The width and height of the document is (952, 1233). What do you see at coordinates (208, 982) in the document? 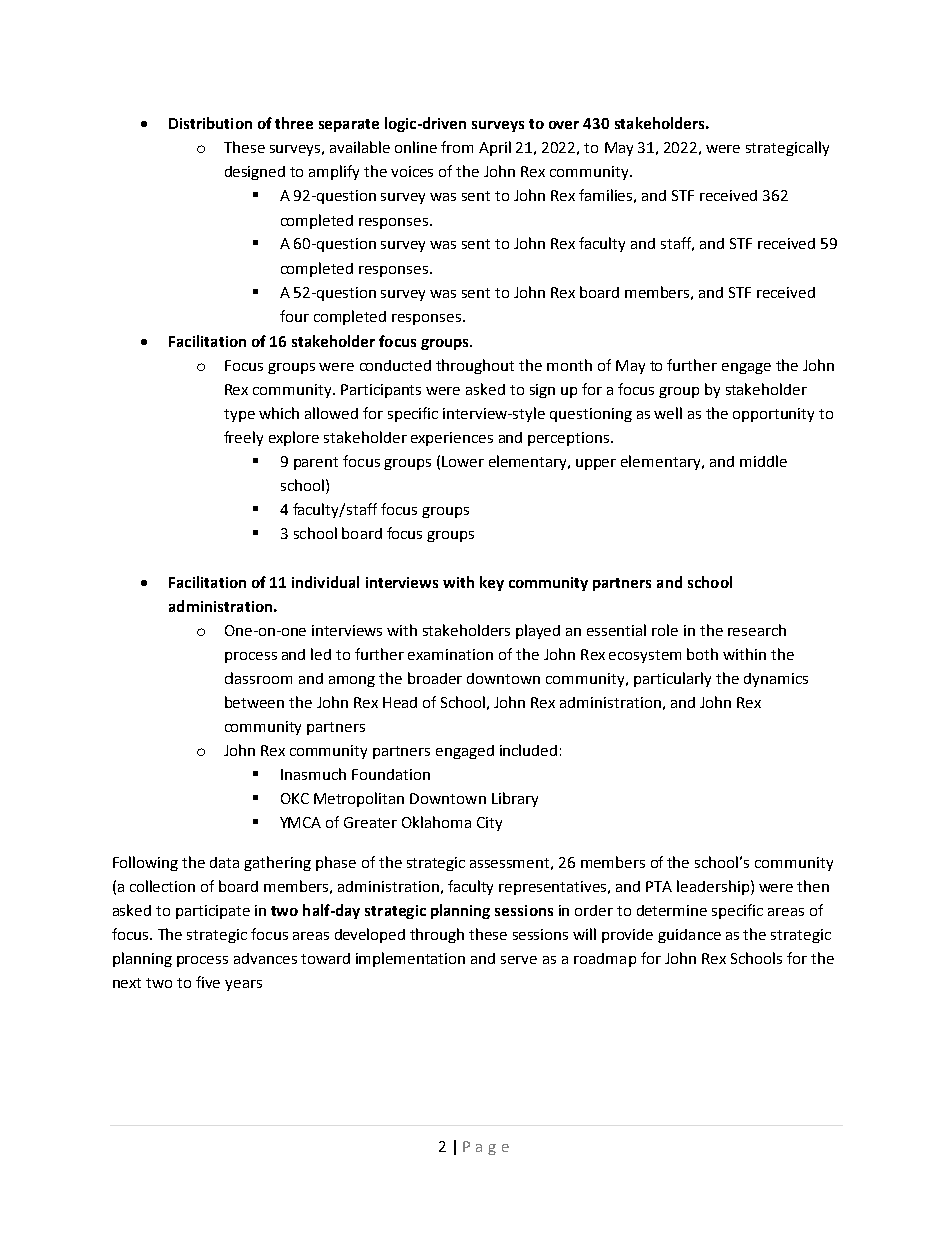
I see `five` at bounding box center [208, 982].
